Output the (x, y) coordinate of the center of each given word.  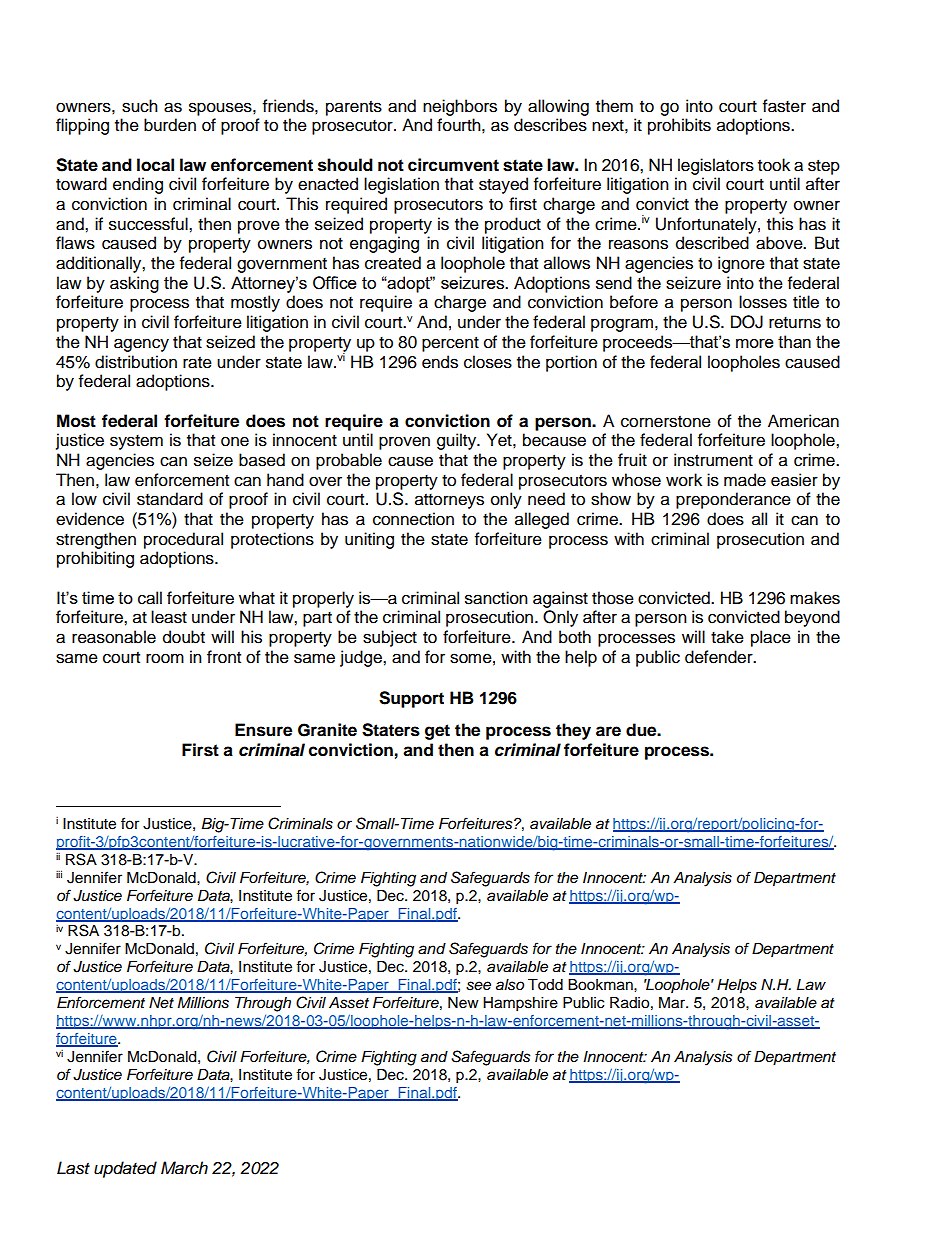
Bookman (601, 985)
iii (59, 874)
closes (488, 362)
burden (170, 125)
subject (390, 638)
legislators (716, 166)
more (755, 343)
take (727, 637)
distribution (136, 362)
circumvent (453, 165)
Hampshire (520, 1004)
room (165, 658)
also (510, 985)
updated (125, 1169)
